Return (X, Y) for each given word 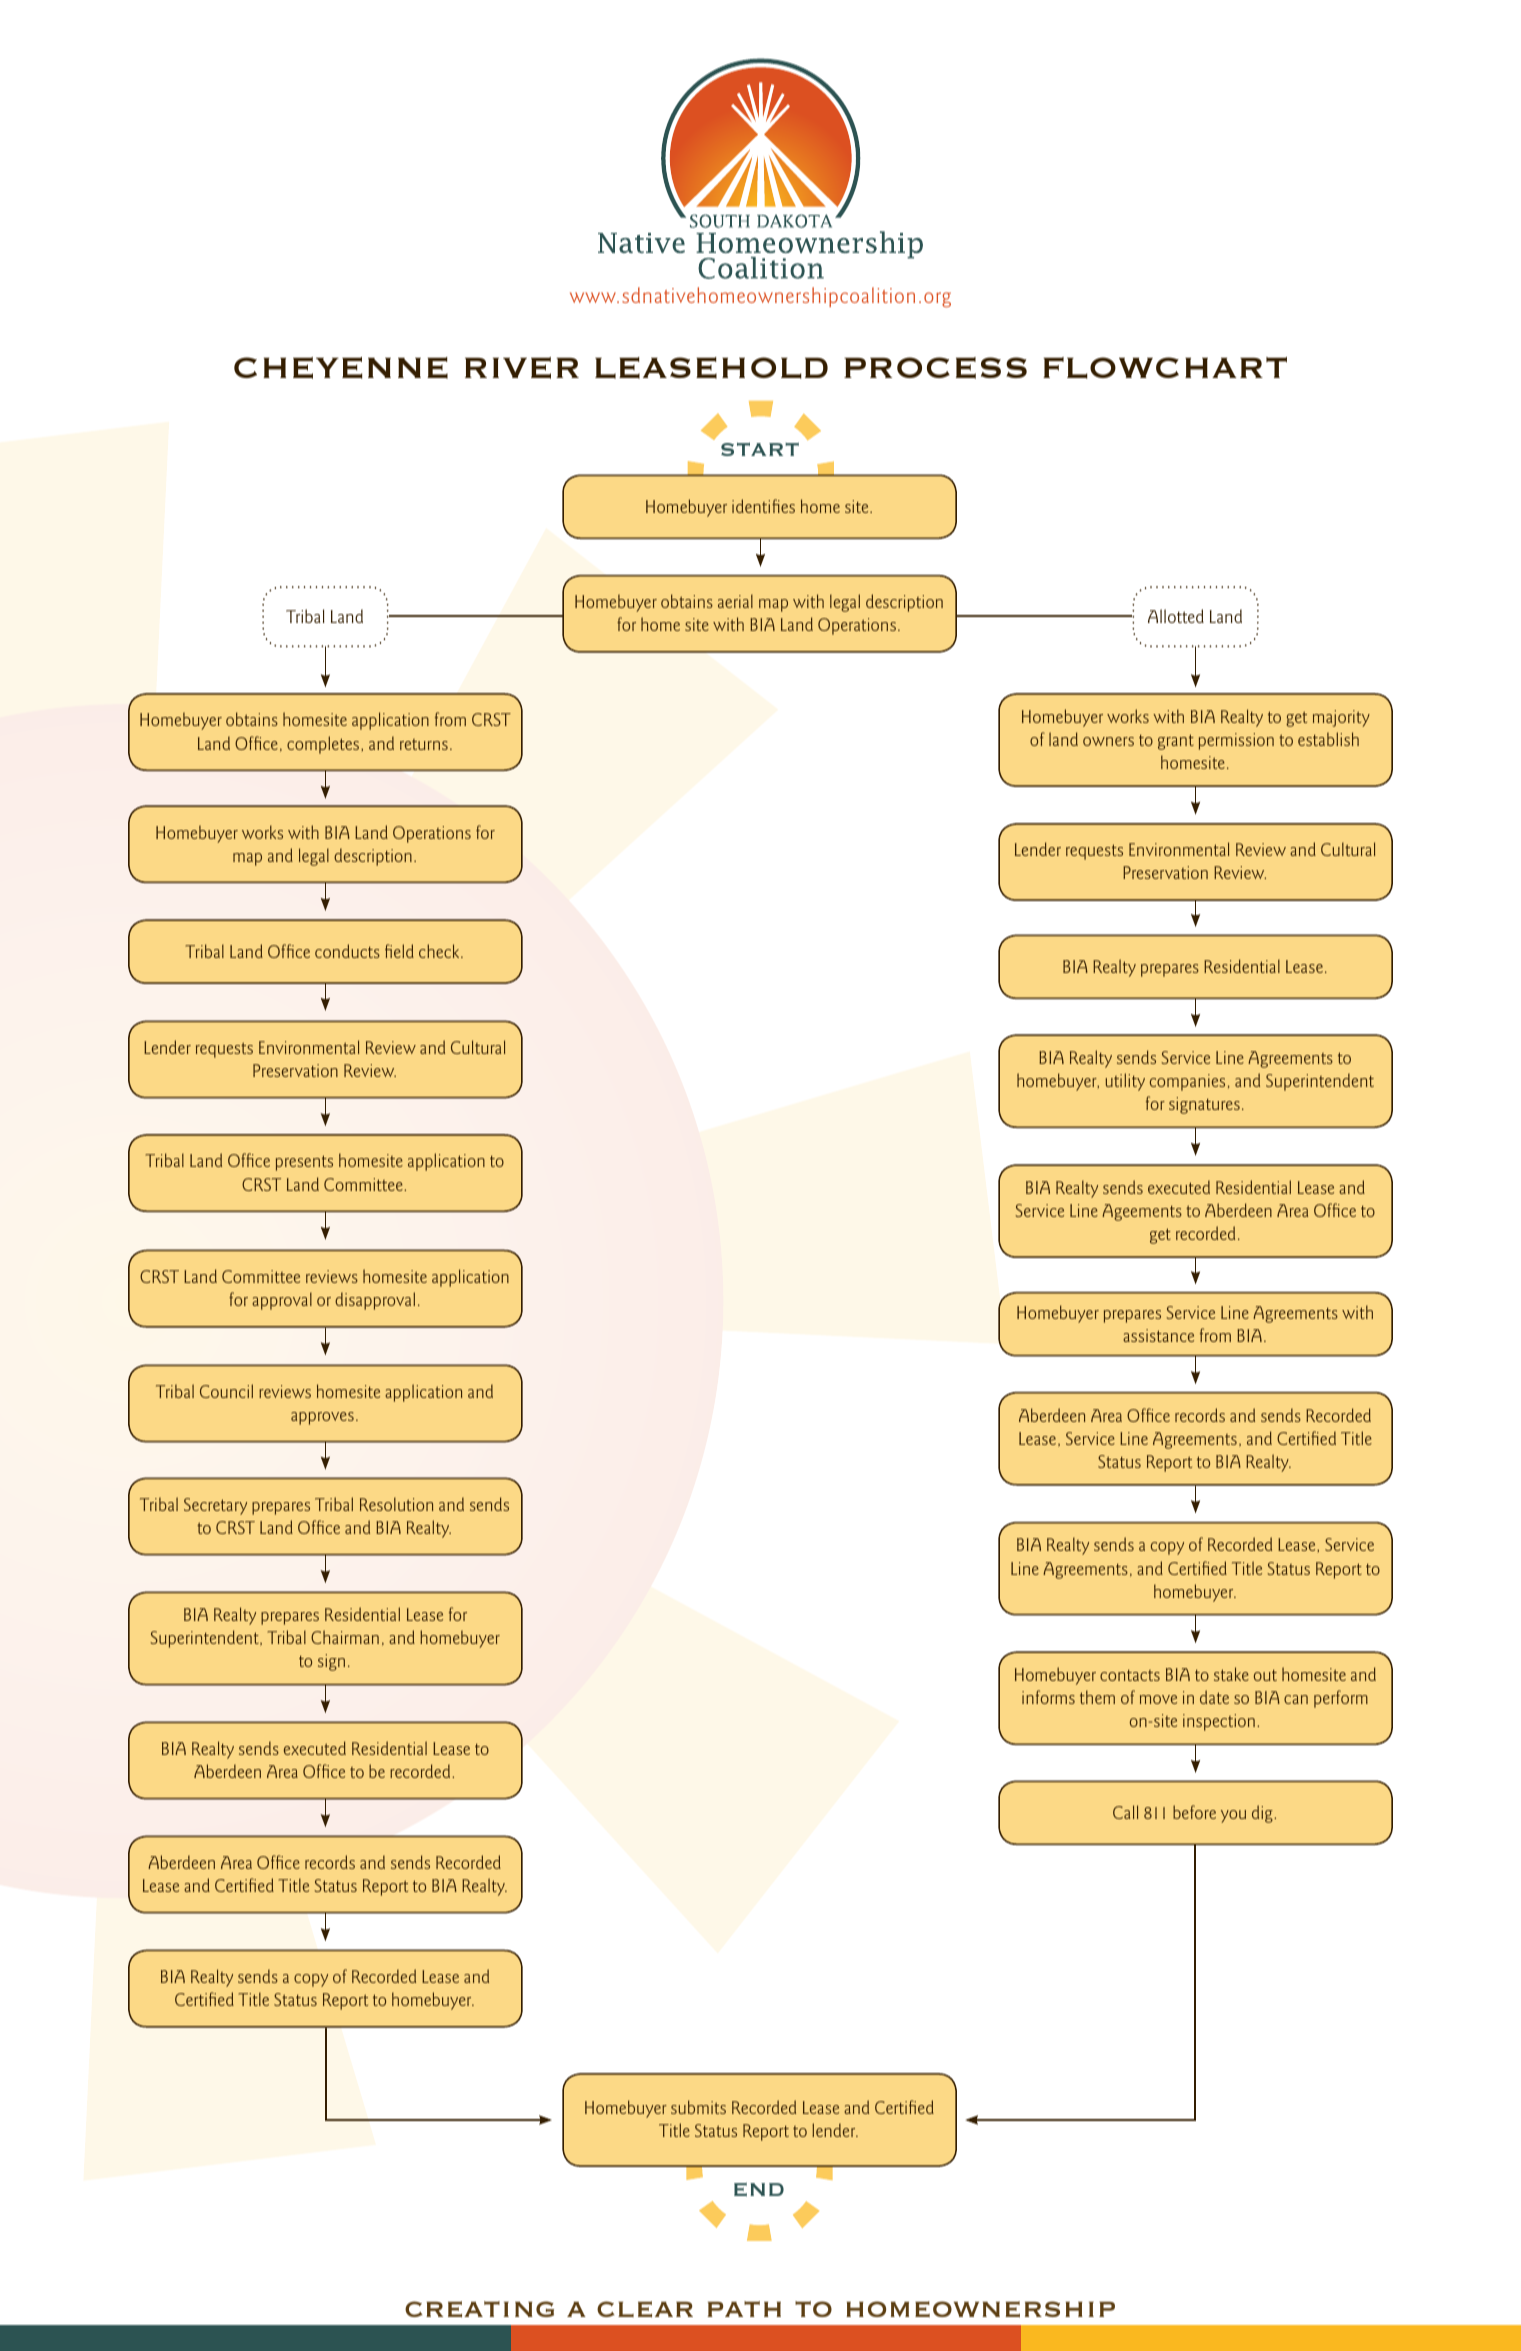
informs (1048, 1697)
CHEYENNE (341, 368)
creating (479, 2309)
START (760, 449)
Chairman (345, 1637)
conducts (347, 951)
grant (1176, 742)
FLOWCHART (1165, 368)
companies (1187, 1082)
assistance (1158, 1335)
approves (322, 1418)
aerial (735, 601)
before (1194, 1812)
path (744, 2309)
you (1233, 1816)
